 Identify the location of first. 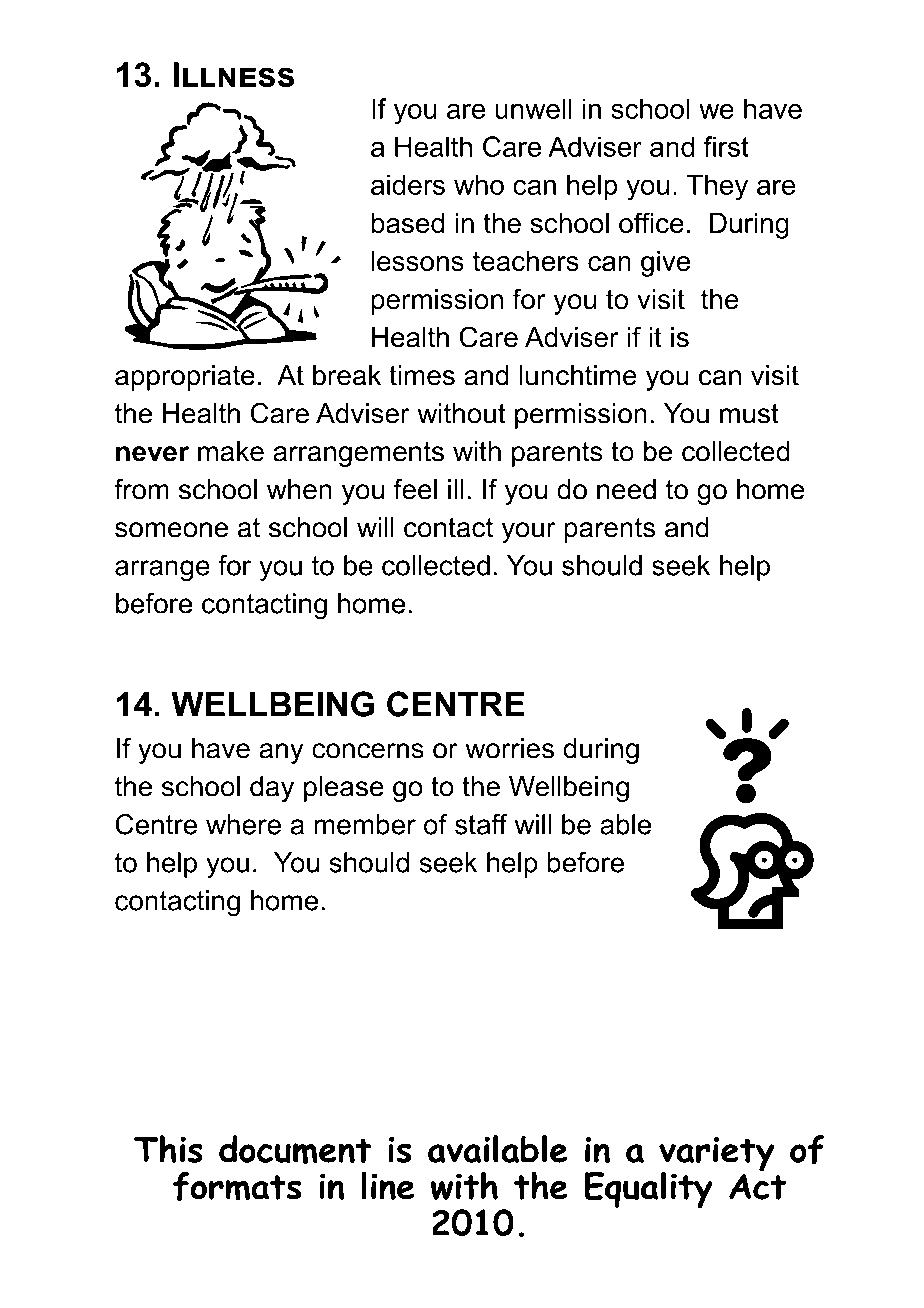
(726, 146).
